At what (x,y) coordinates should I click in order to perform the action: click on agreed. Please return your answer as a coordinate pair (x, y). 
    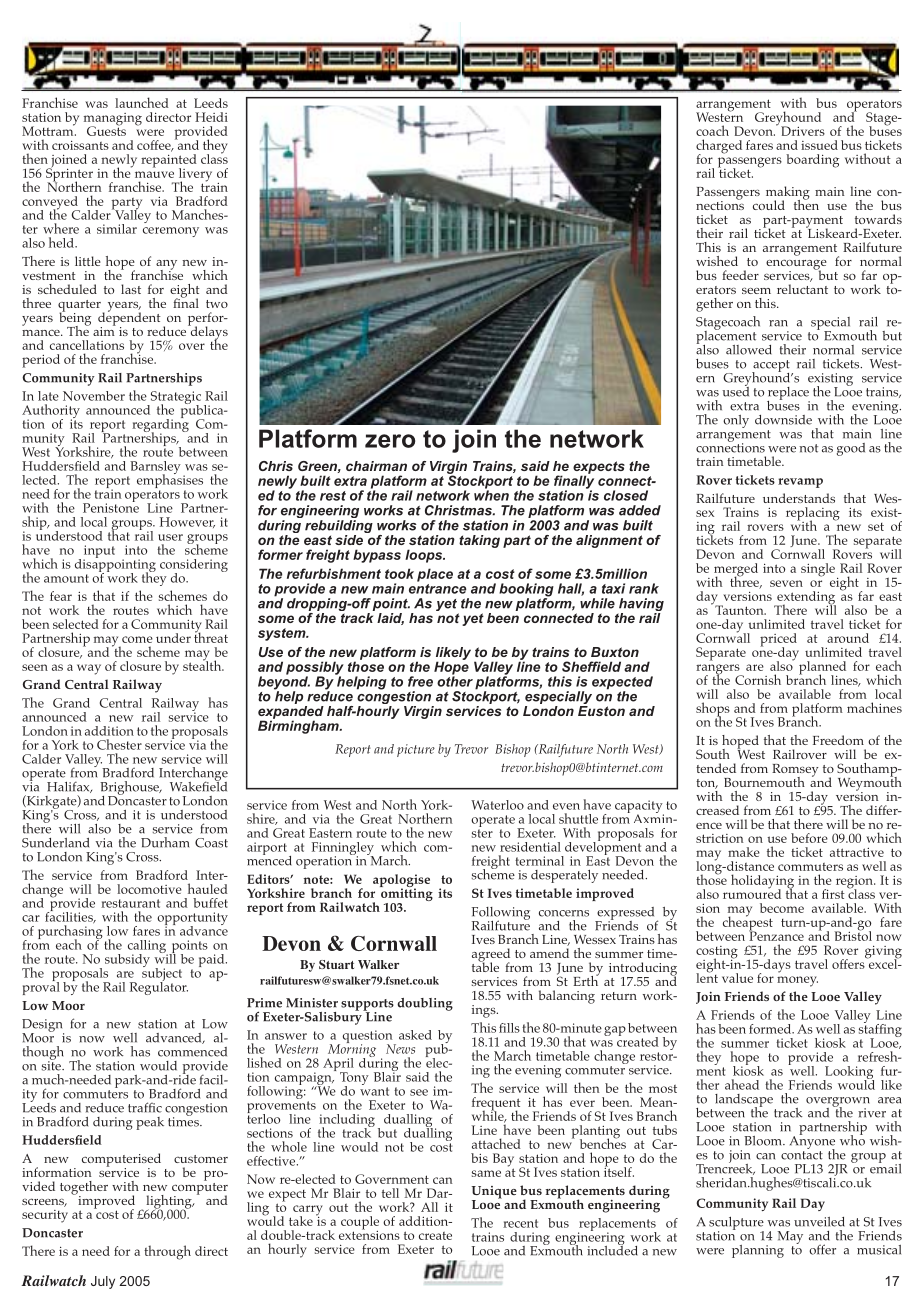
    Looking at the image, I should click on (491, 956).
